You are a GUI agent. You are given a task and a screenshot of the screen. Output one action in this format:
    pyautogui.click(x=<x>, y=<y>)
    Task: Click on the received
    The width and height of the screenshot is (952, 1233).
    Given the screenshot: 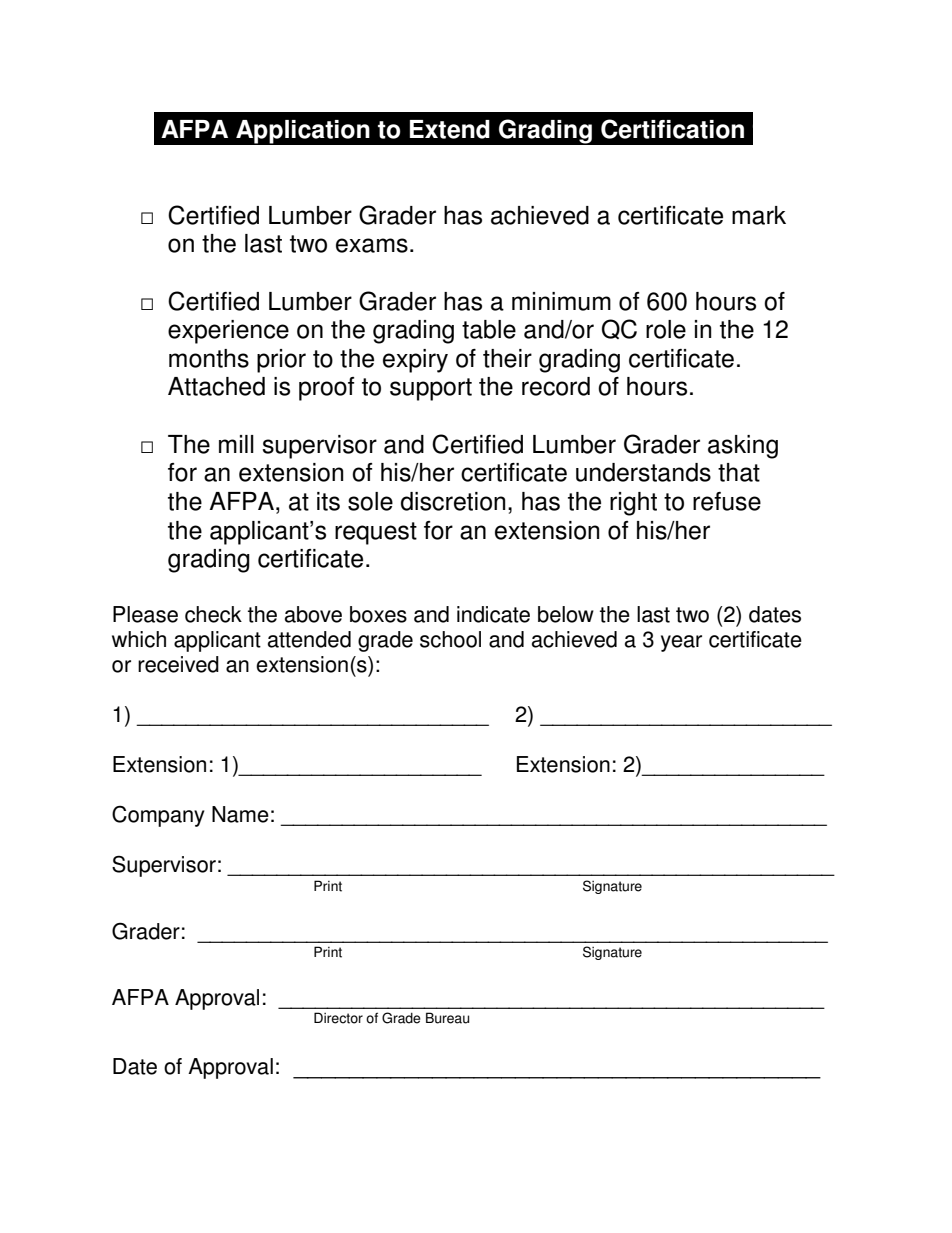 What is the action you would take?
    pyautogui.click(x=178, y=664)
